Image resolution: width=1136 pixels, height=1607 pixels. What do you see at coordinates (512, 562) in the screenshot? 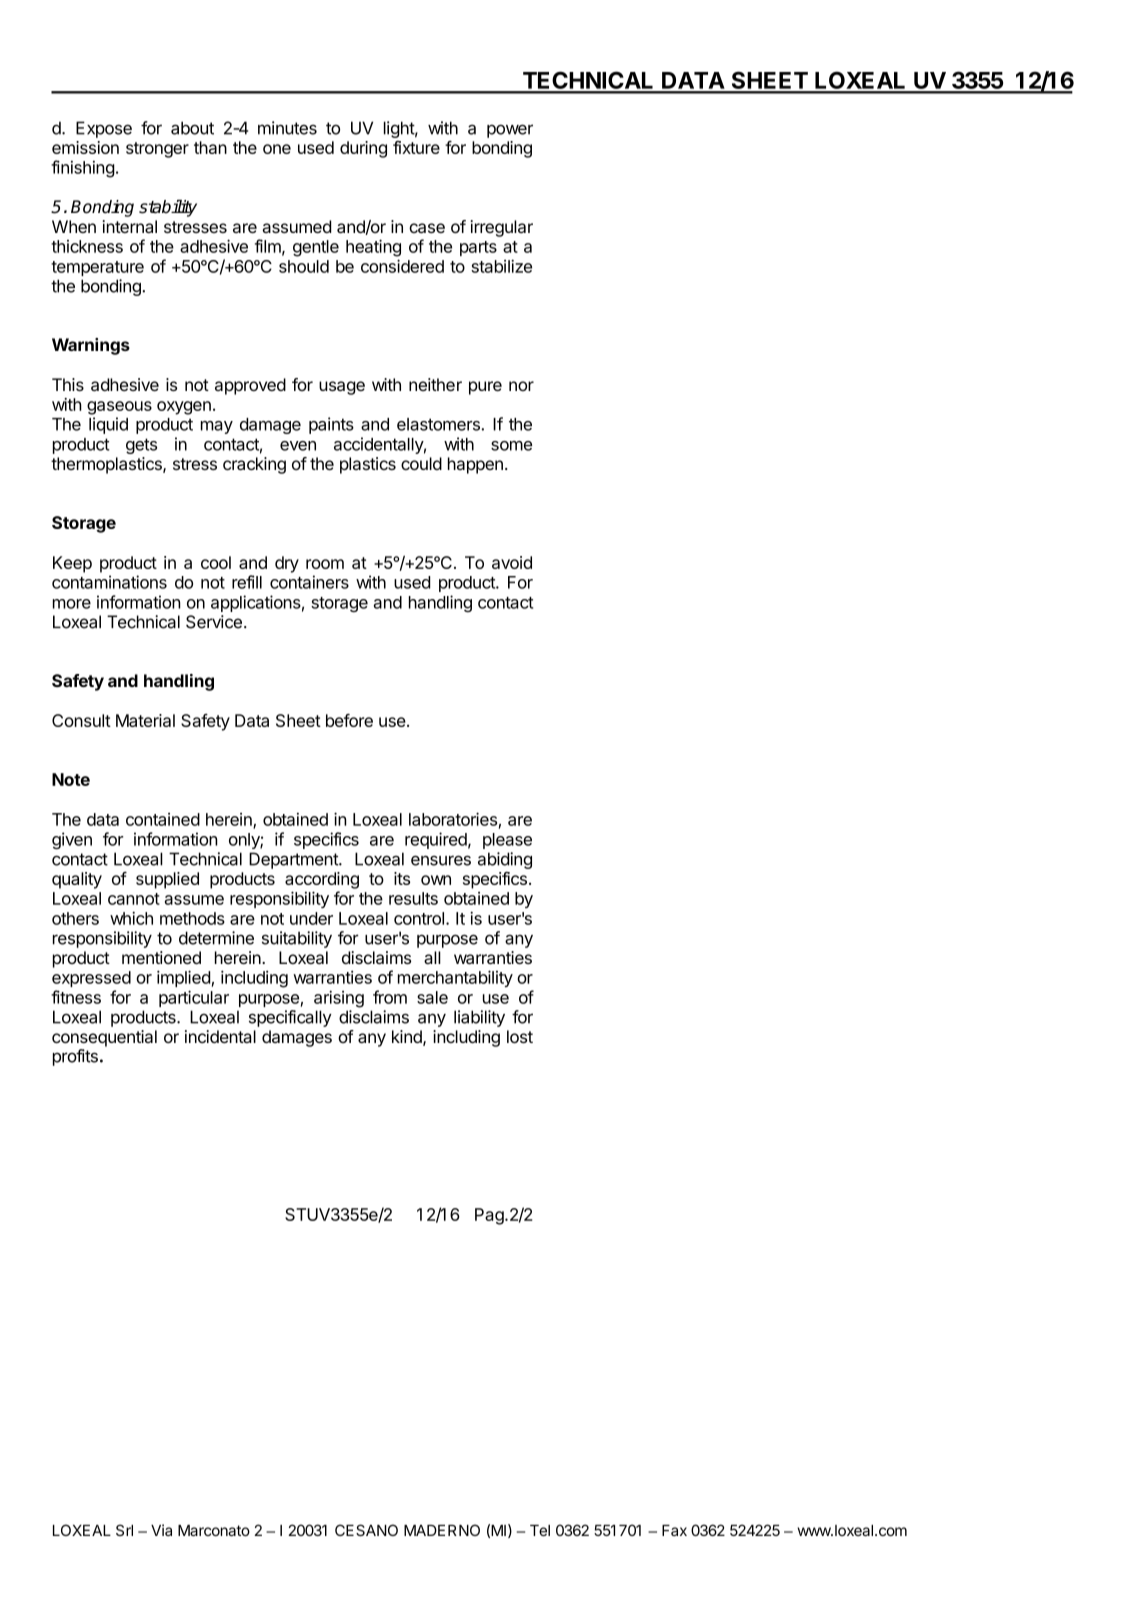
I see `avoid` at bounding box center [512, 562].
